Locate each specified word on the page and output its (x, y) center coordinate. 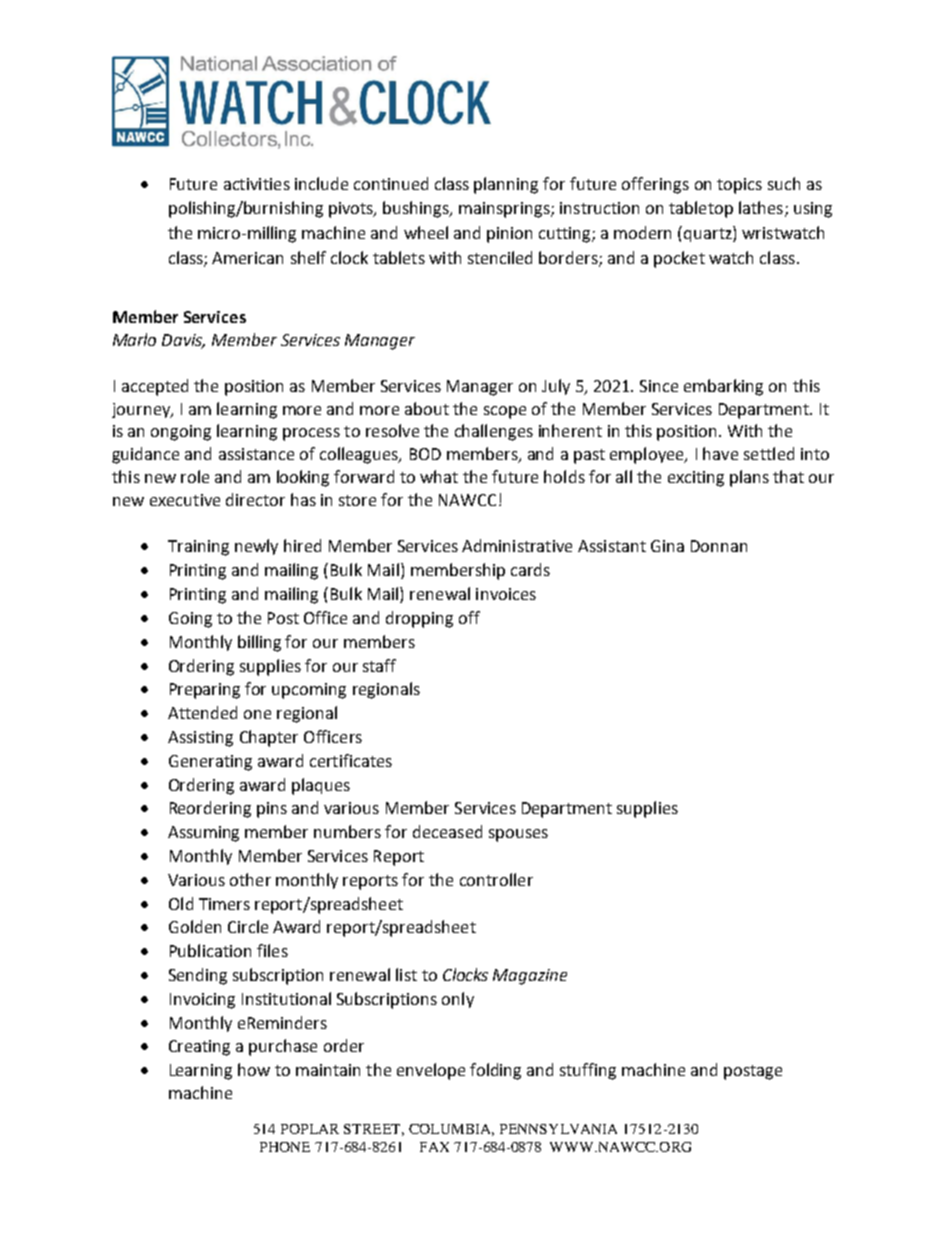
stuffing (588, 1071)
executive (185, 500)
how (254, 1069)
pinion (509, 235)
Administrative (517, 545)
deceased (447, 831)
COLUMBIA (451, 1130)
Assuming (203, 834)
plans (749, 478)
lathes (761, 207)
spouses (518, 835)
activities (257, 184)
